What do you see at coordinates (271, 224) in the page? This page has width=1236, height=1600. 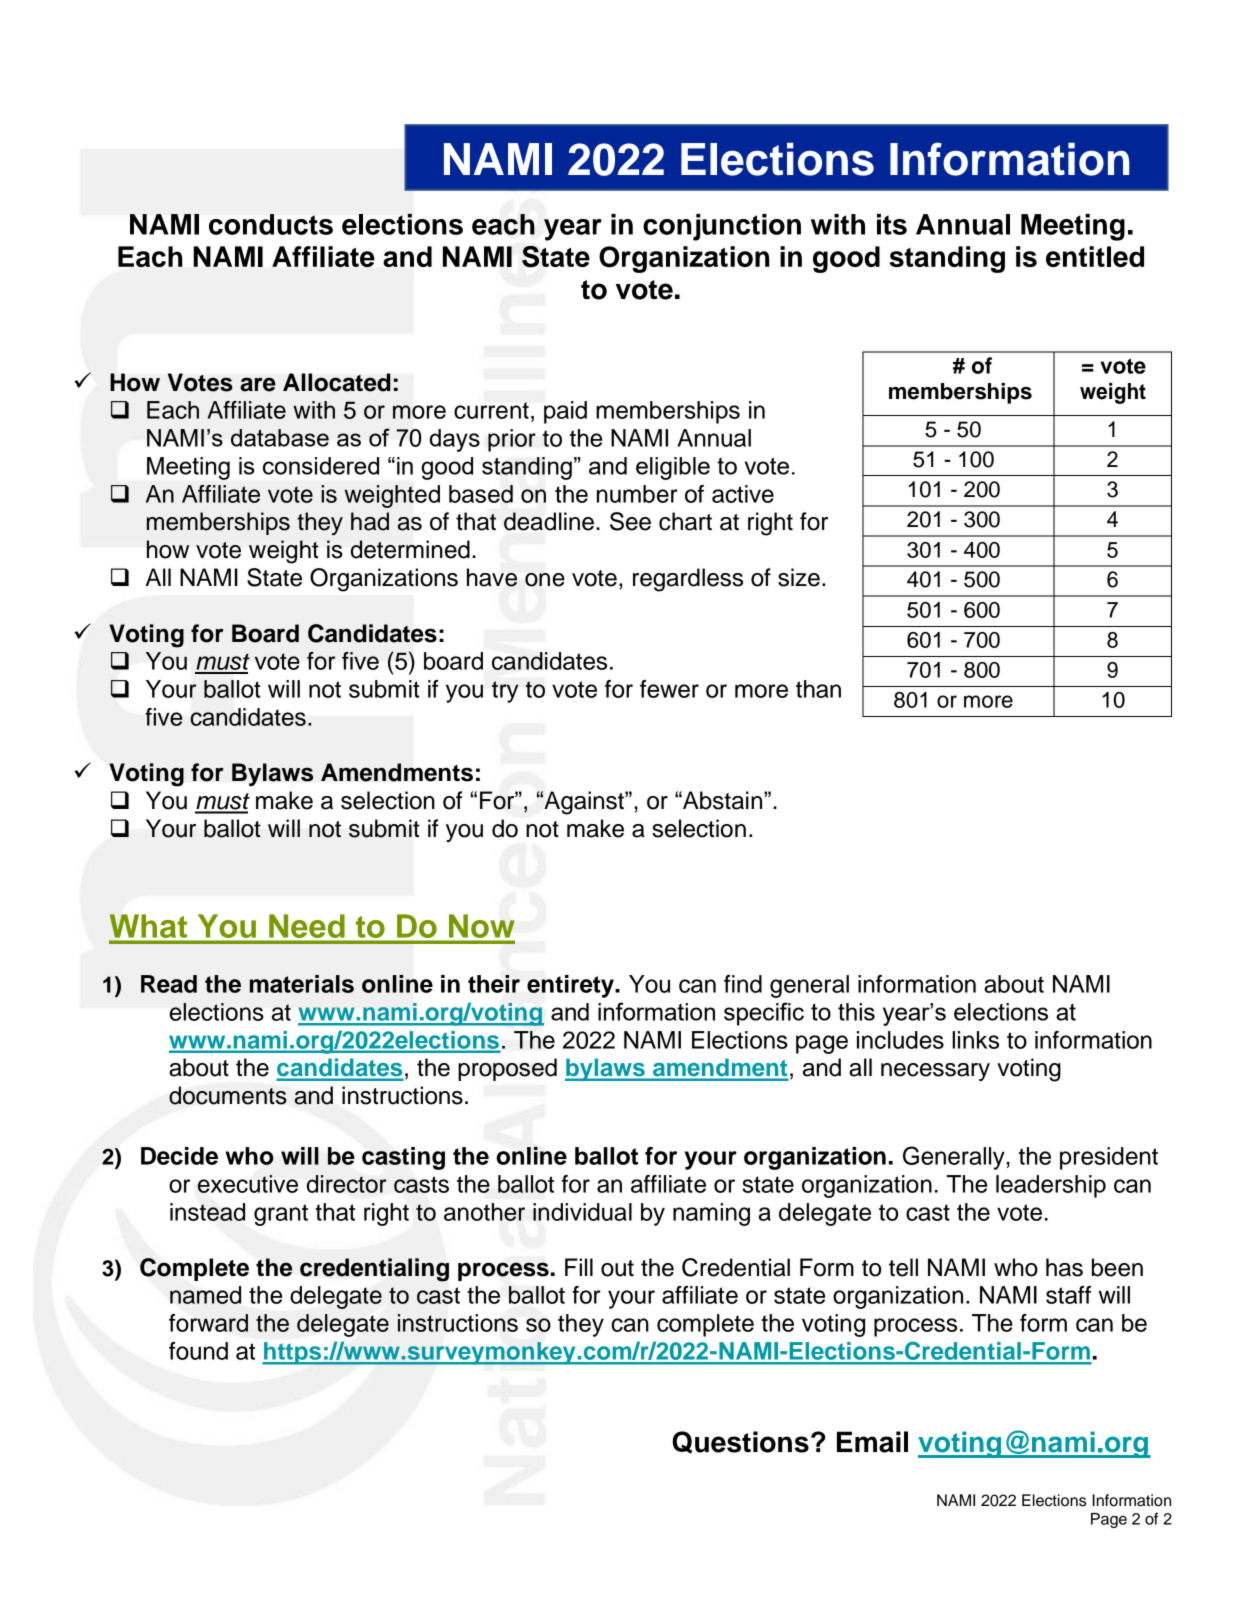 I see `conducts` at bounding box center [271, 224].
